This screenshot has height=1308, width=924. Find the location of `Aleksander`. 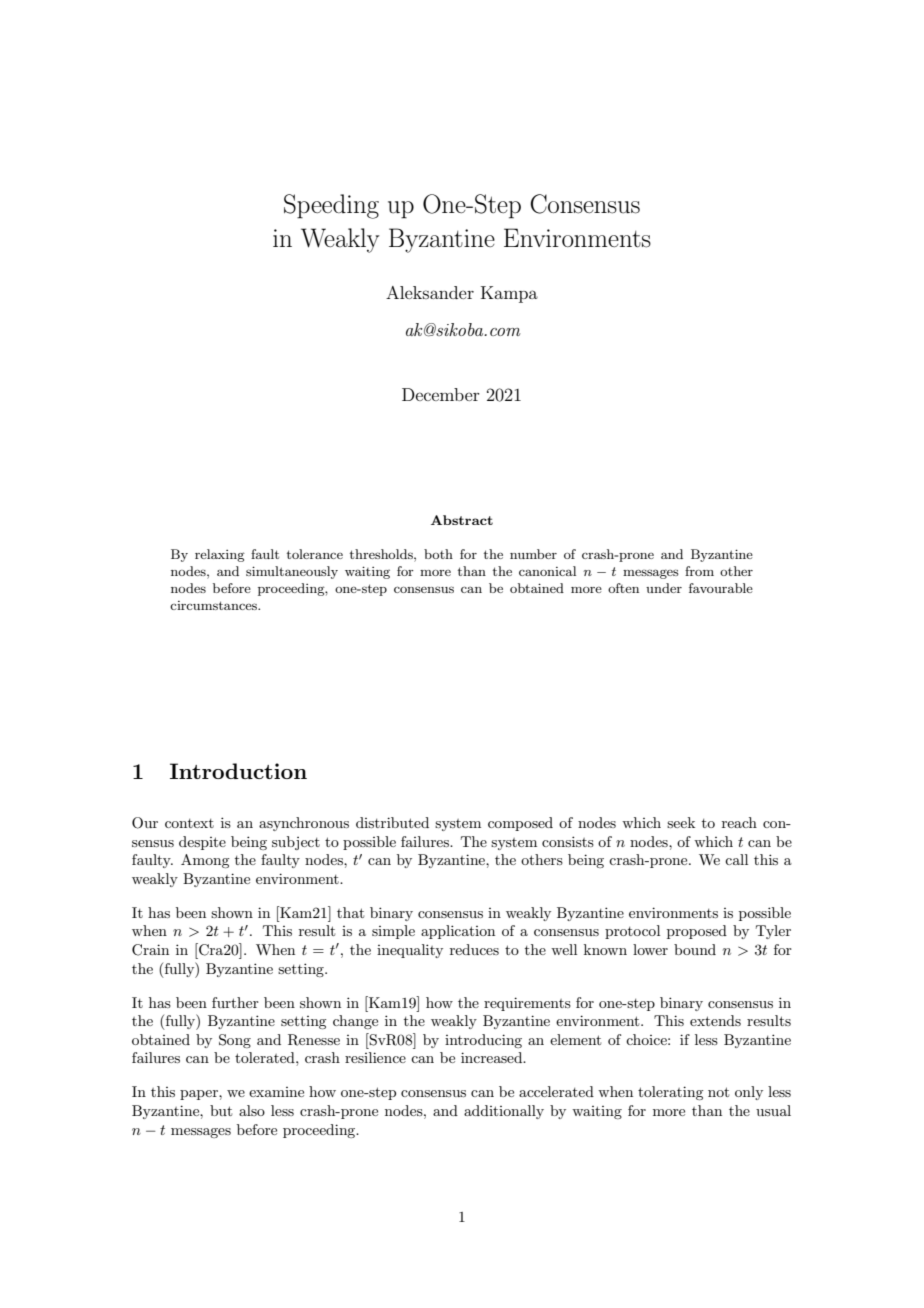

Aleksander is located at coordinates (430, 292).
